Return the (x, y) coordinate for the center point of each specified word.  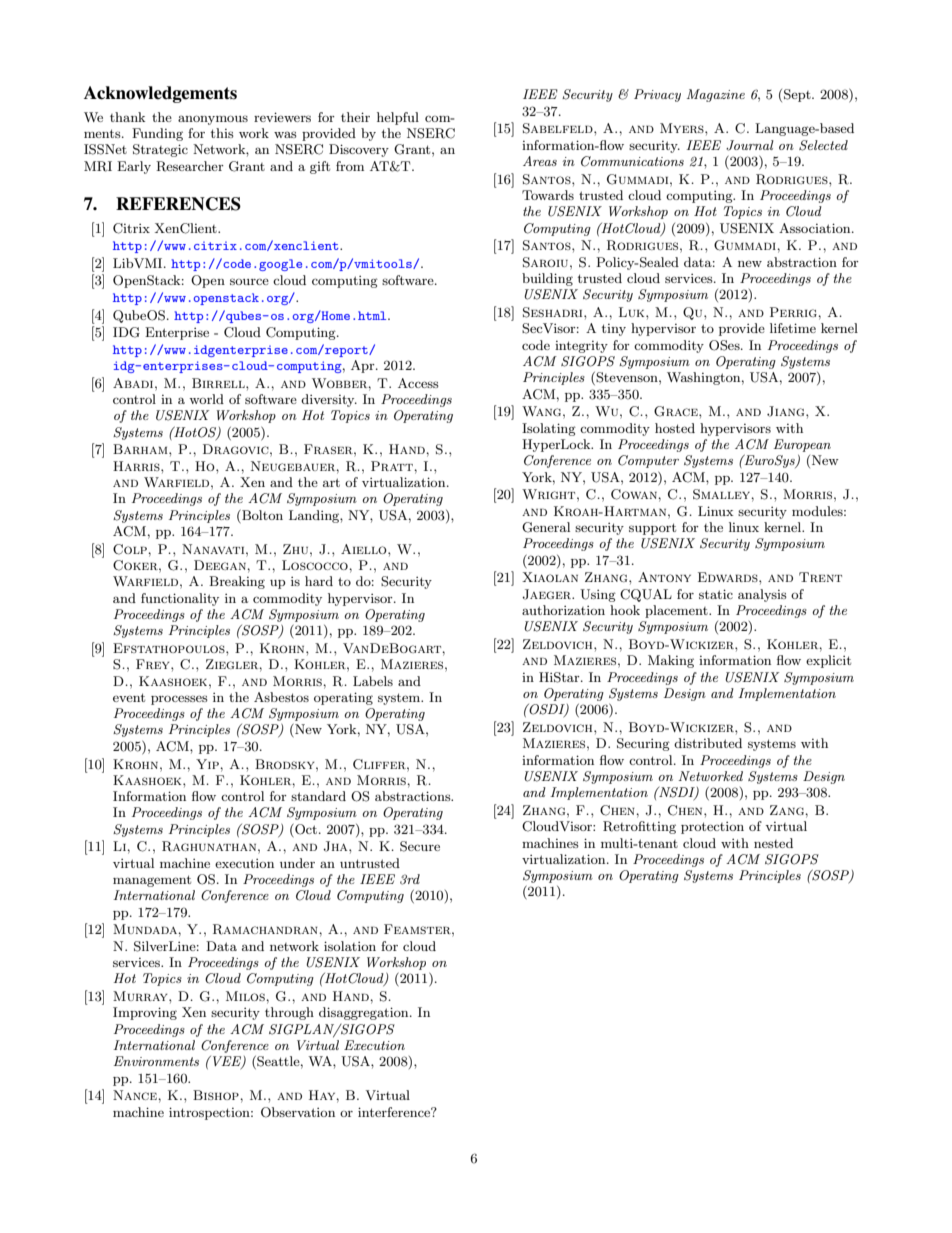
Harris (137, 466)
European (802, 445)
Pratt (393, 466)
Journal (750, 145)
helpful (398, 118)
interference (395, 1112)
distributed (708, 743)
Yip (208, 764)
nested (773, 843)
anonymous (213, 120)
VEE (228, 1062)
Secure (420, 846)
